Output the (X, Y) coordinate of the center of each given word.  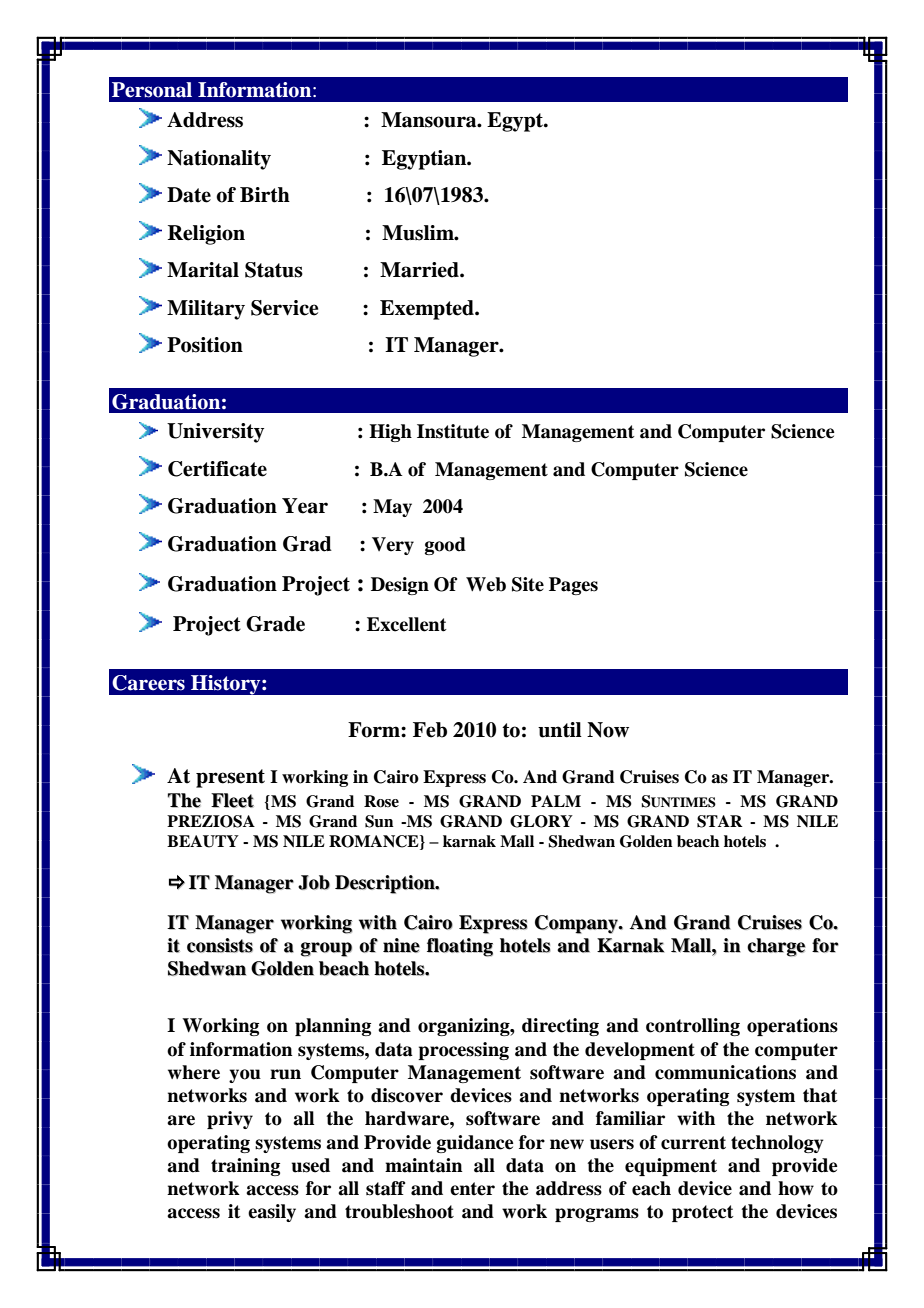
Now (608, 730)
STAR (720, 821)
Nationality (219, 160)
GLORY (541, 821)
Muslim (419, 233)
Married (420, 270)
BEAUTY (203, 841)
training (245, 1167)
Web (486, 584)
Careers (148, 683)
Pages (573, 586)
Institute (453, 431)
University (215, 433)
